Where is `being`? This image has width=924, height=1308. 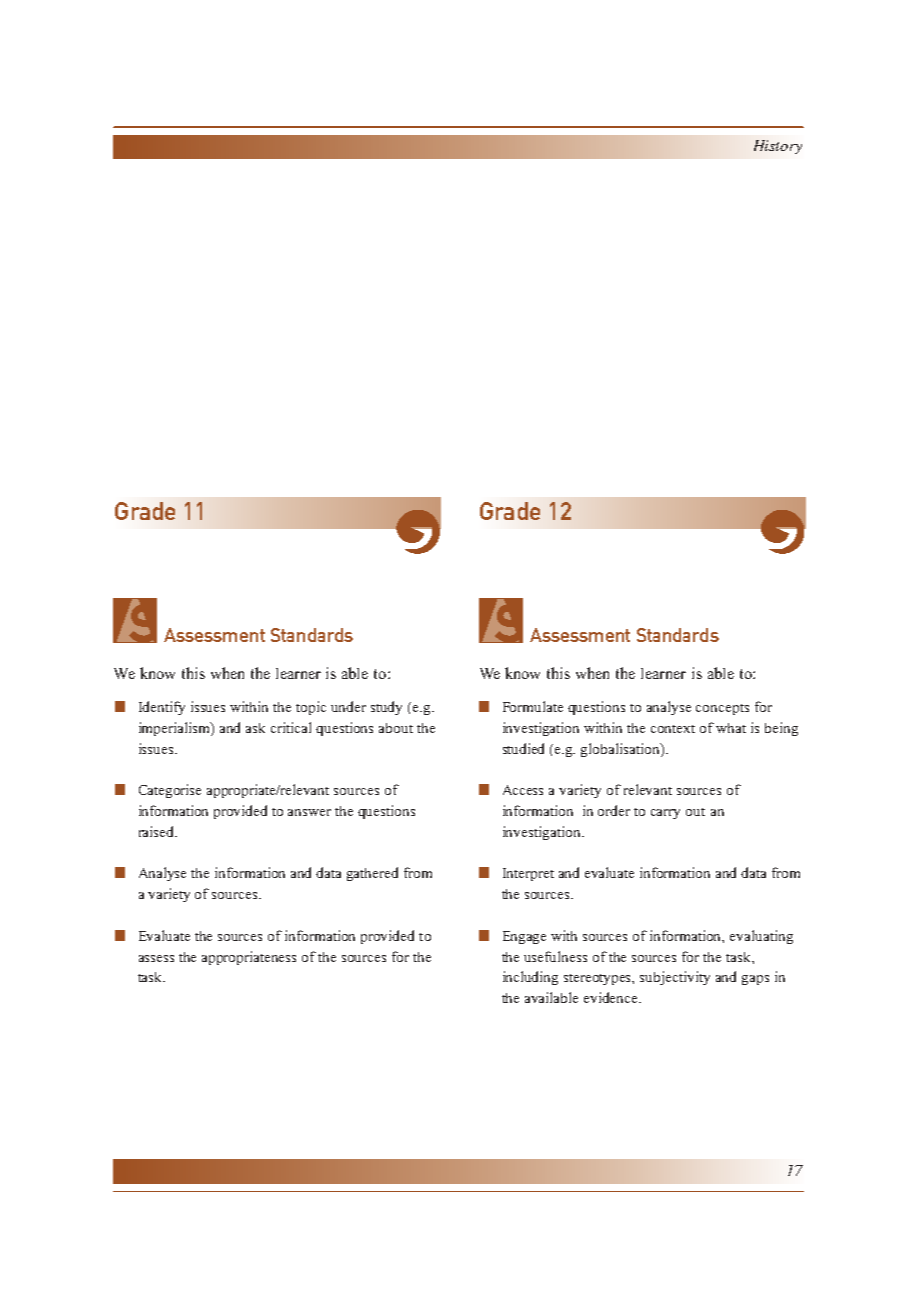
being is located at coordinates (781, 729).
